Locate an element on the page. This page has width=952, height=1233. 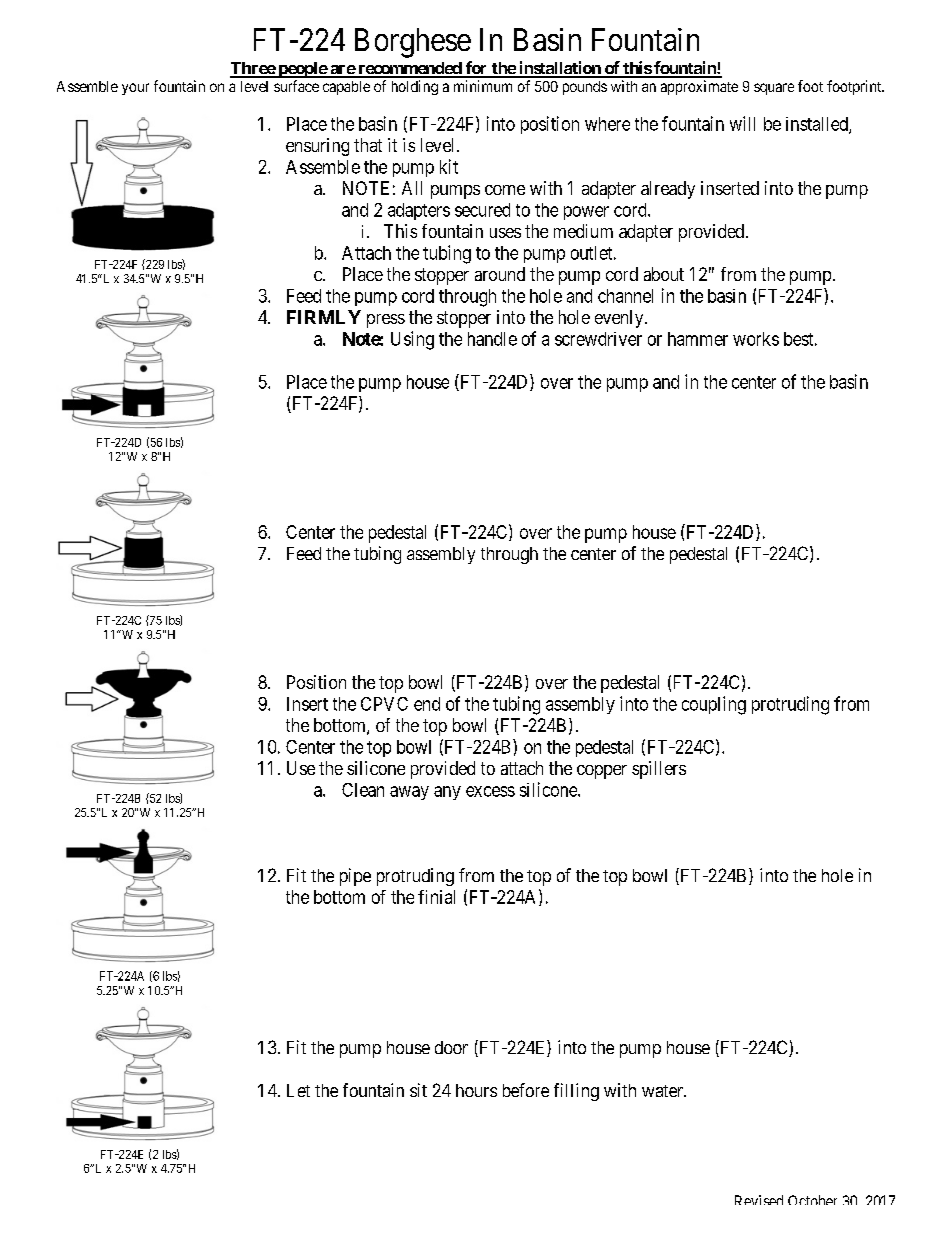
Clean is located at coordinates (363, 790).
